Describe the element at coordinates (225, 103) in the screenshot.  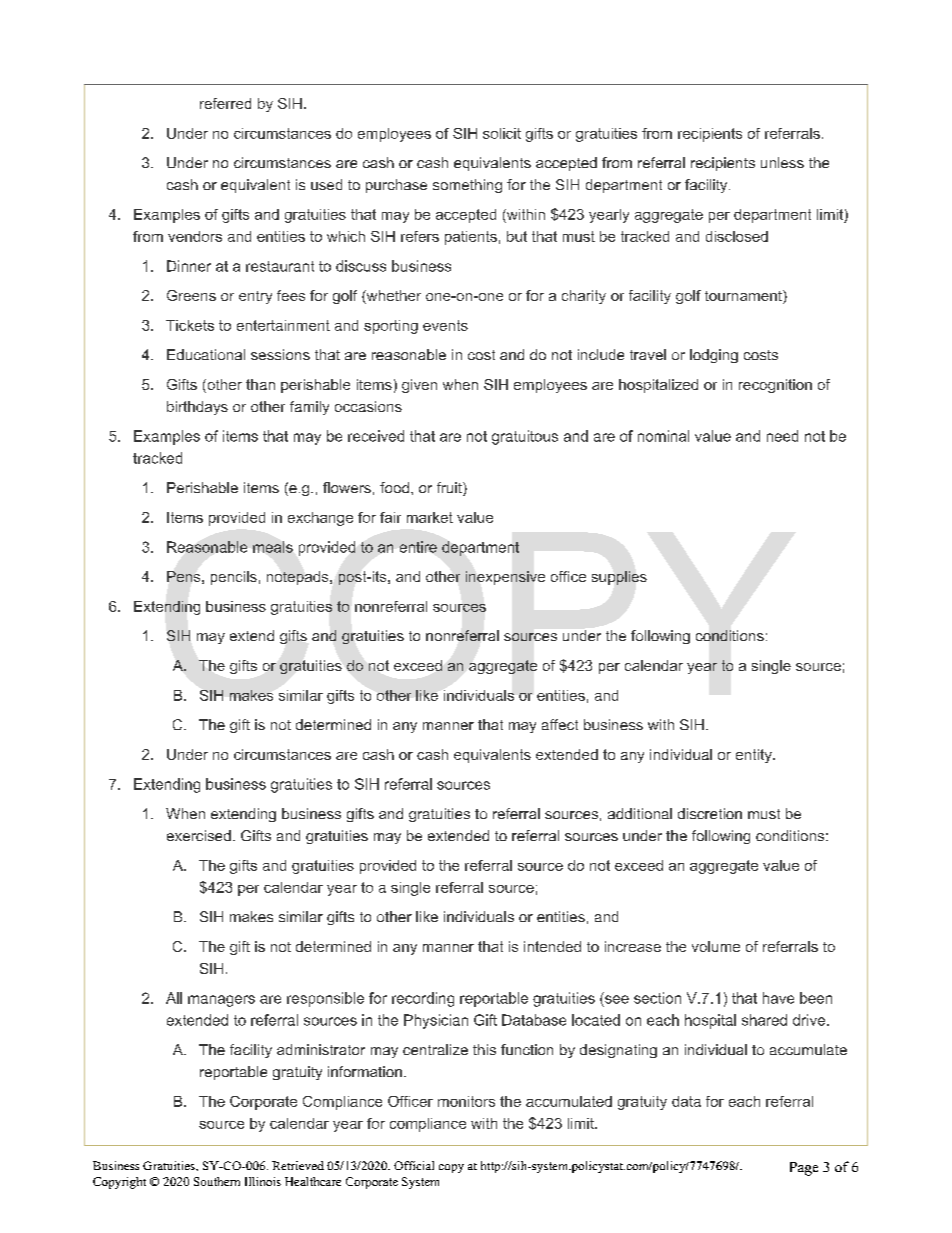
I see `referred` at that location.
